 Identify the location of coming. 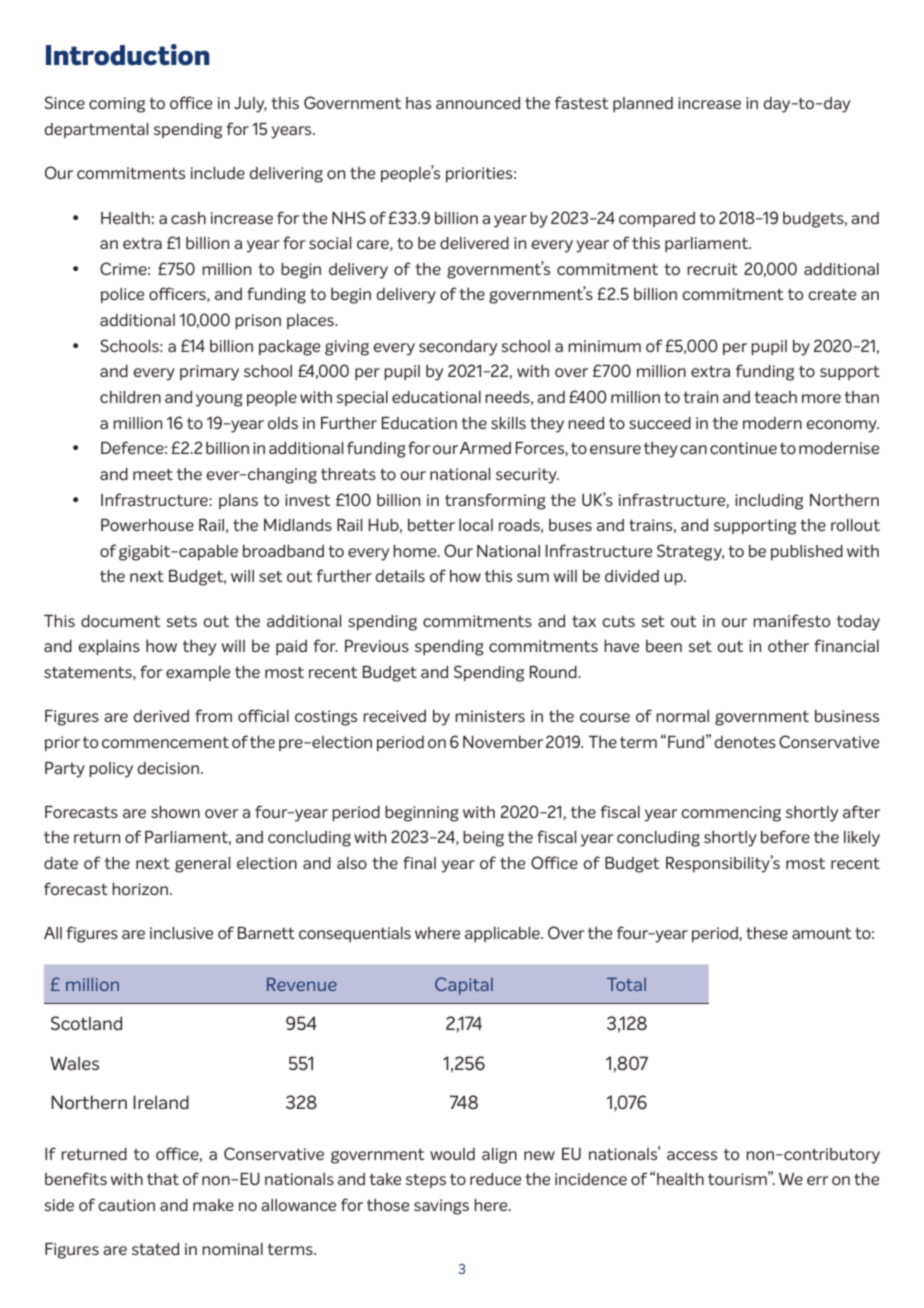
(117, 105).
